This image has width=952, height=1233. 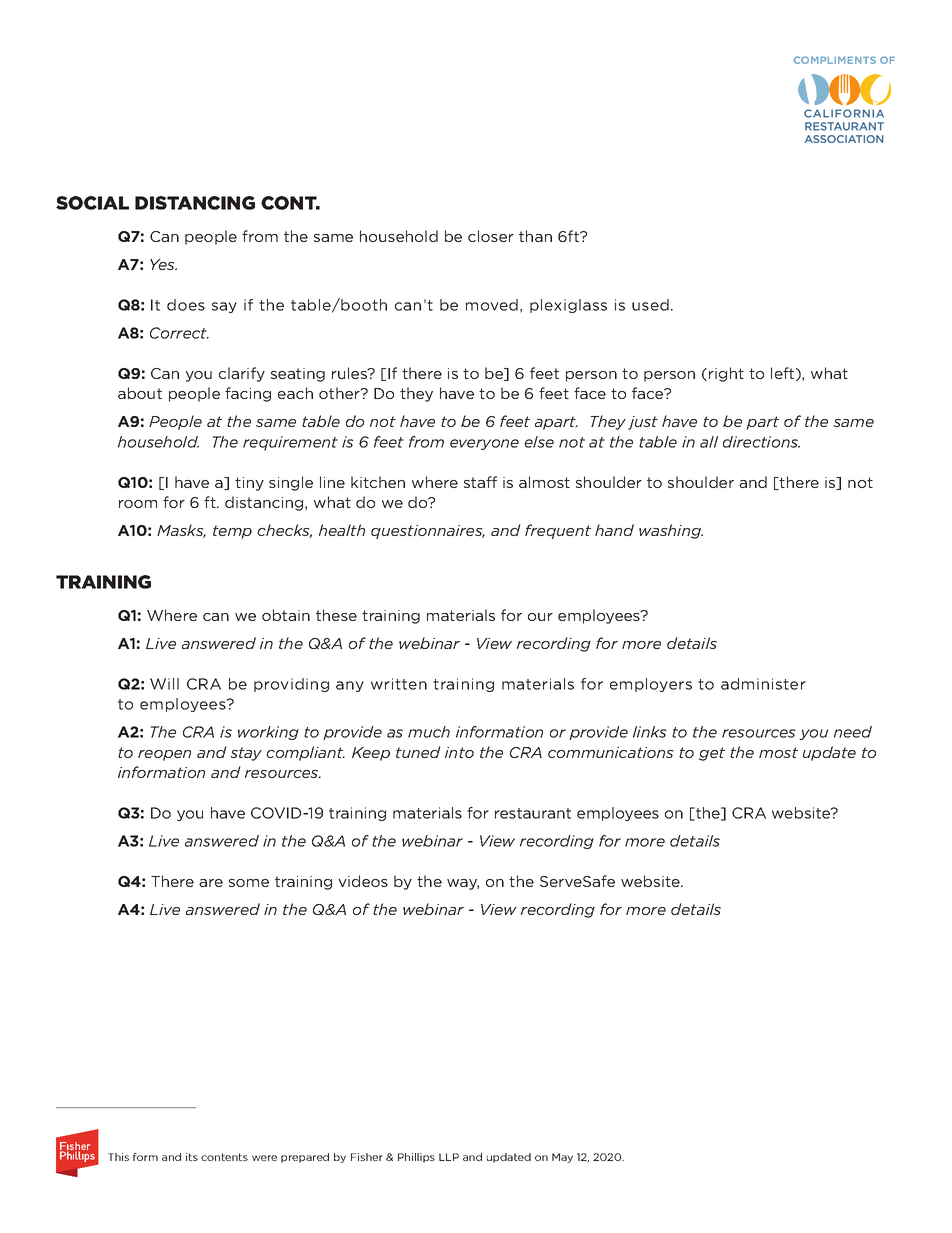 What do you see at coordinates (761, 442) in the image?
I see `directions` at bounding box center [761, 442].
